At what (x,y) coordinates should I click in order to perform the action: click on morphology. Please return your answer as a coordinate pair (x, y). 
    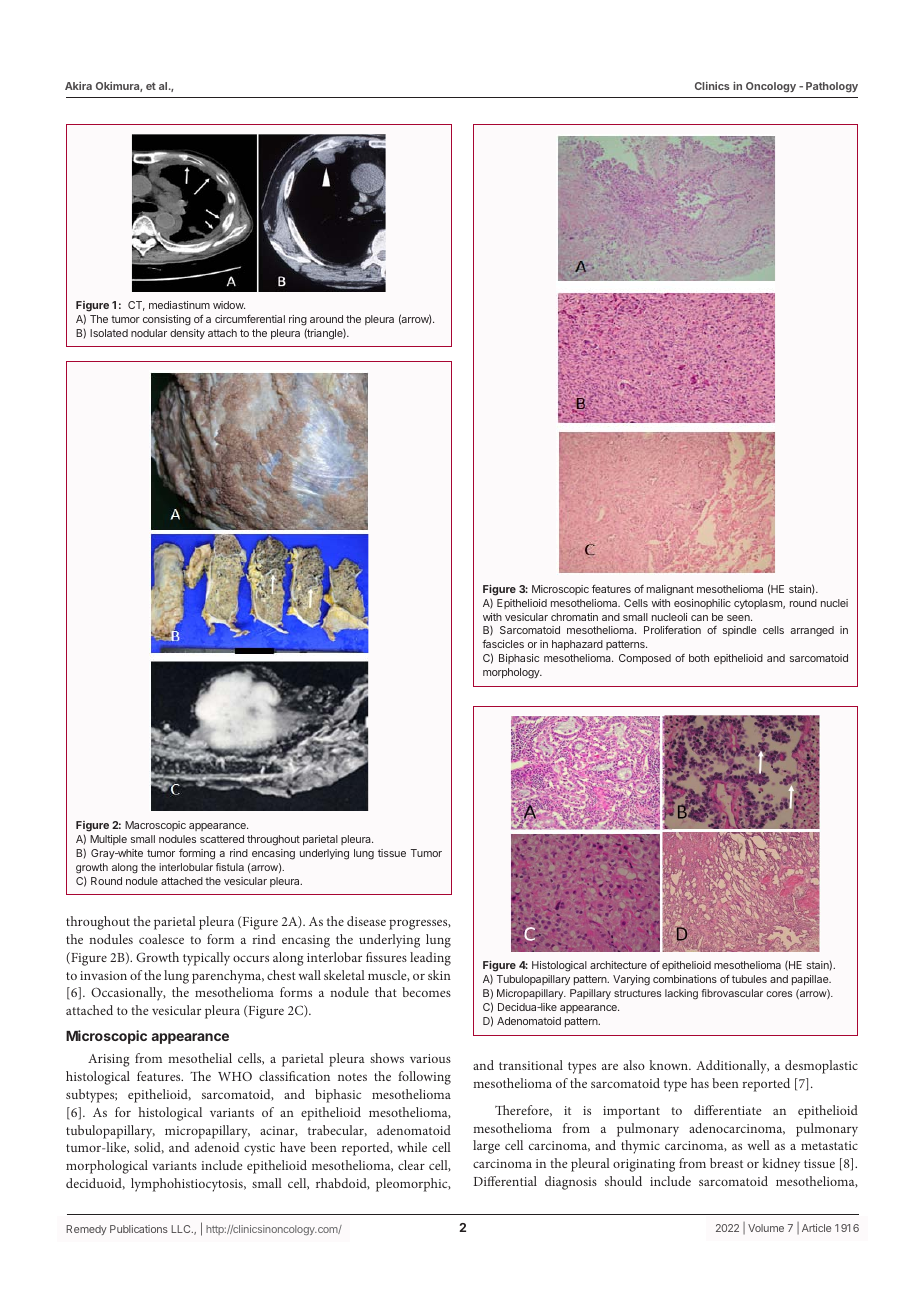
    Looking at the image, I should click on (512, 673).
